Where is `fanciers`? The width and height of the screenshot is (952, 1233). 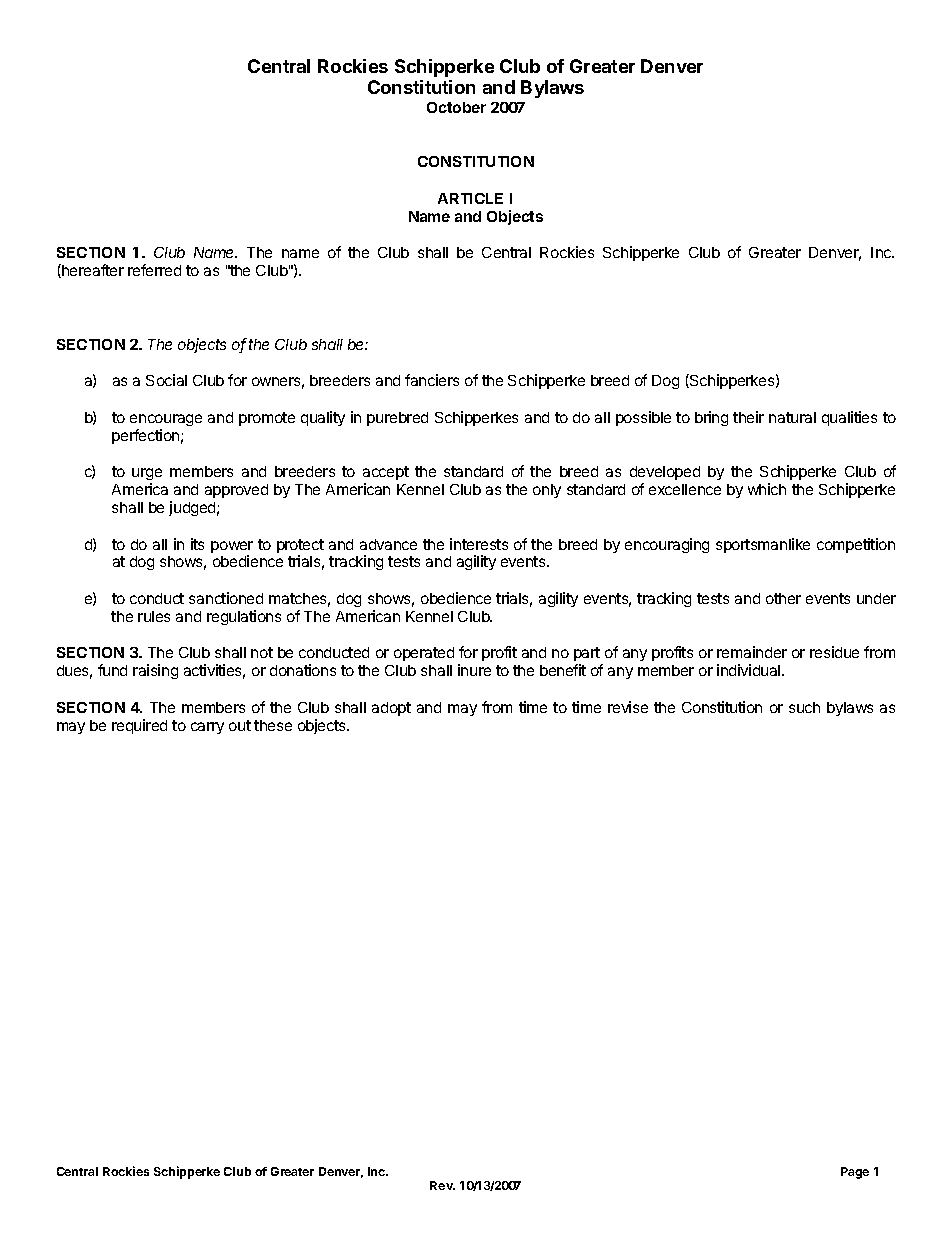
fanciers is located at coordinates (432, 380).
